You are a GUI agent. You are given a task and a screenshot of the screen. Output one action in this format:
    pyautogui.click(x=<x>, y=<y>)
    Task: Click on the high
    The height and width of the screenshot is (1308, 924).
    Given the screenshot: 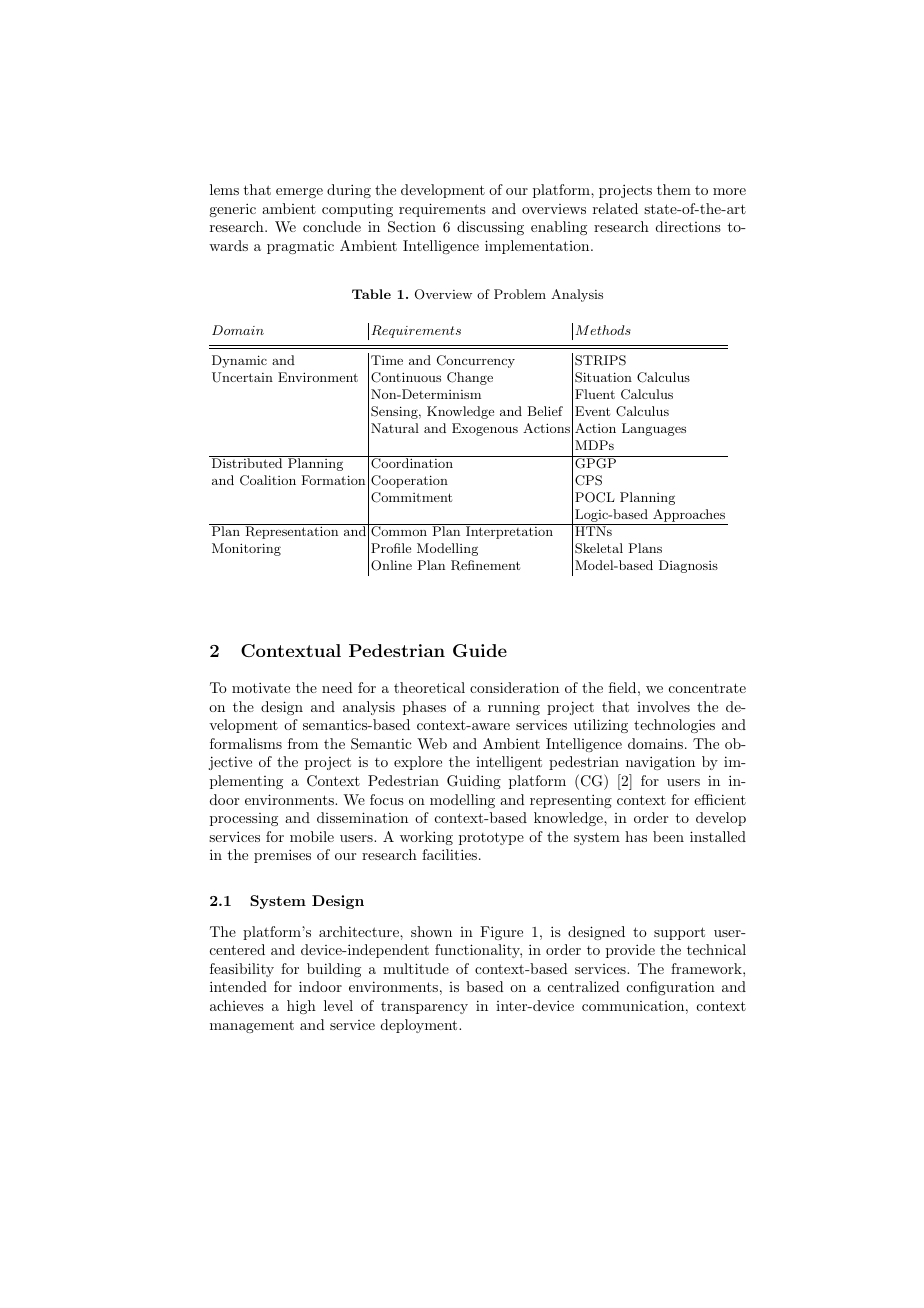 What is the action you would take?
    pyautogui.click(x=301, y=1007)
